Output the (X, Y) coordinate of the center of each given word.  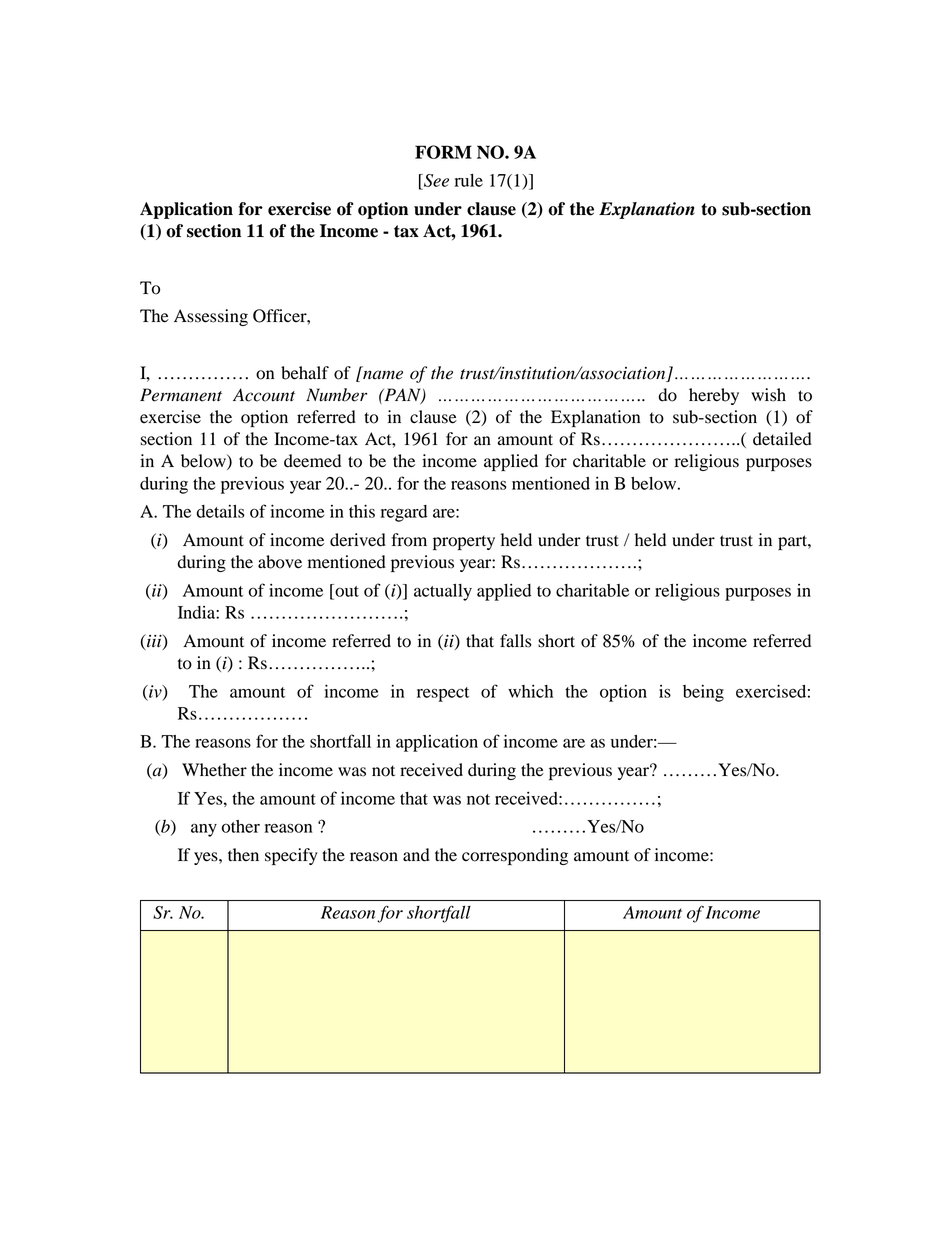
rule (469, 180)
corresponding (515, 856)
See (435, 180)
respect (443, 694)
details (220, 511)
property (464, 542)
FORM (443, 152)
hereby (714, 396)
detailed (782, 439)
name (383, 375)
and (416, 855)
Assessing (211, 317)
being (703, 693)
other (241, 826)
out (346, 590)
